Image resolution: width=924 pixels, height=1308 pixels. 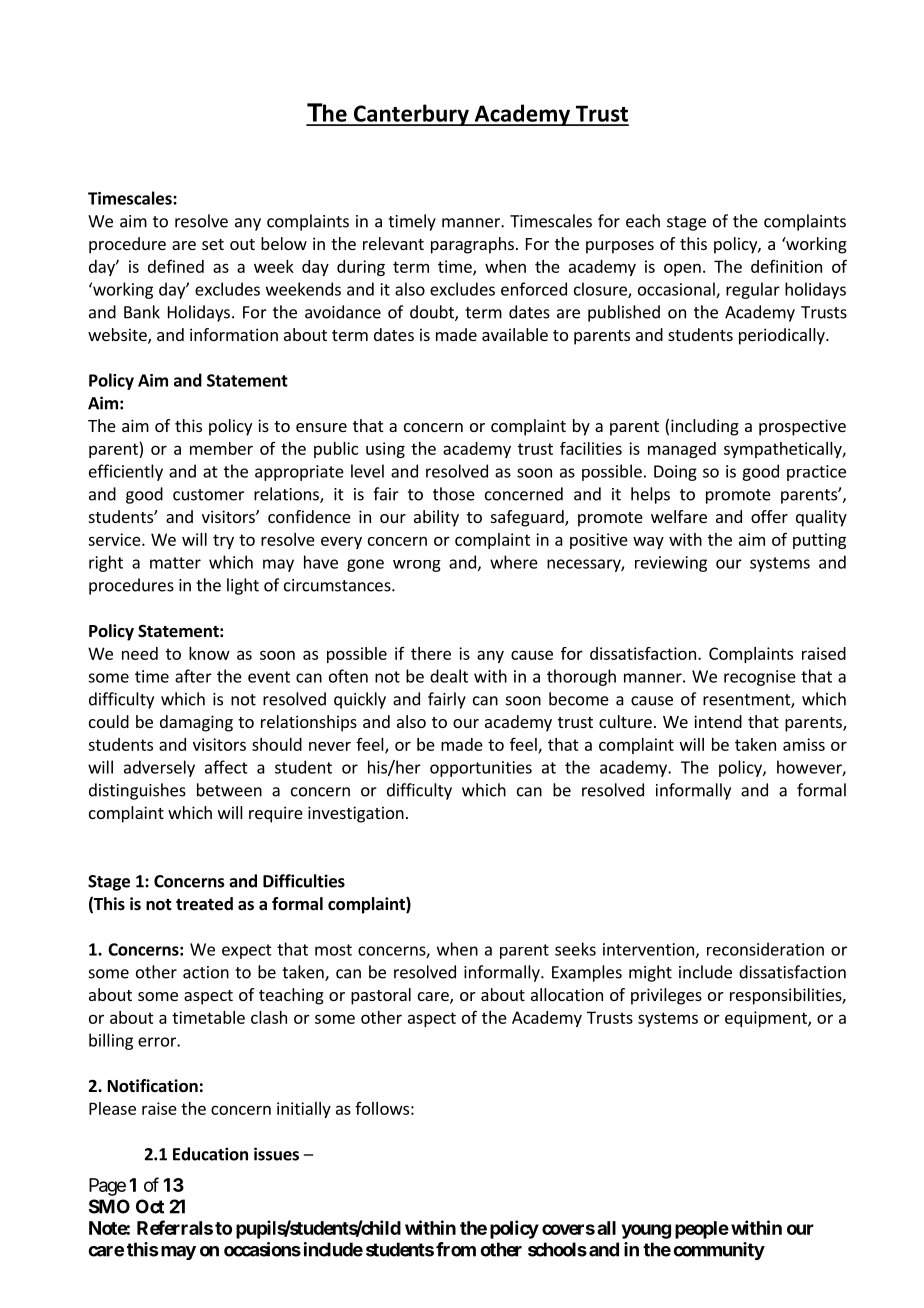 I want to click on Oct, so click(x=150, y=1206).
